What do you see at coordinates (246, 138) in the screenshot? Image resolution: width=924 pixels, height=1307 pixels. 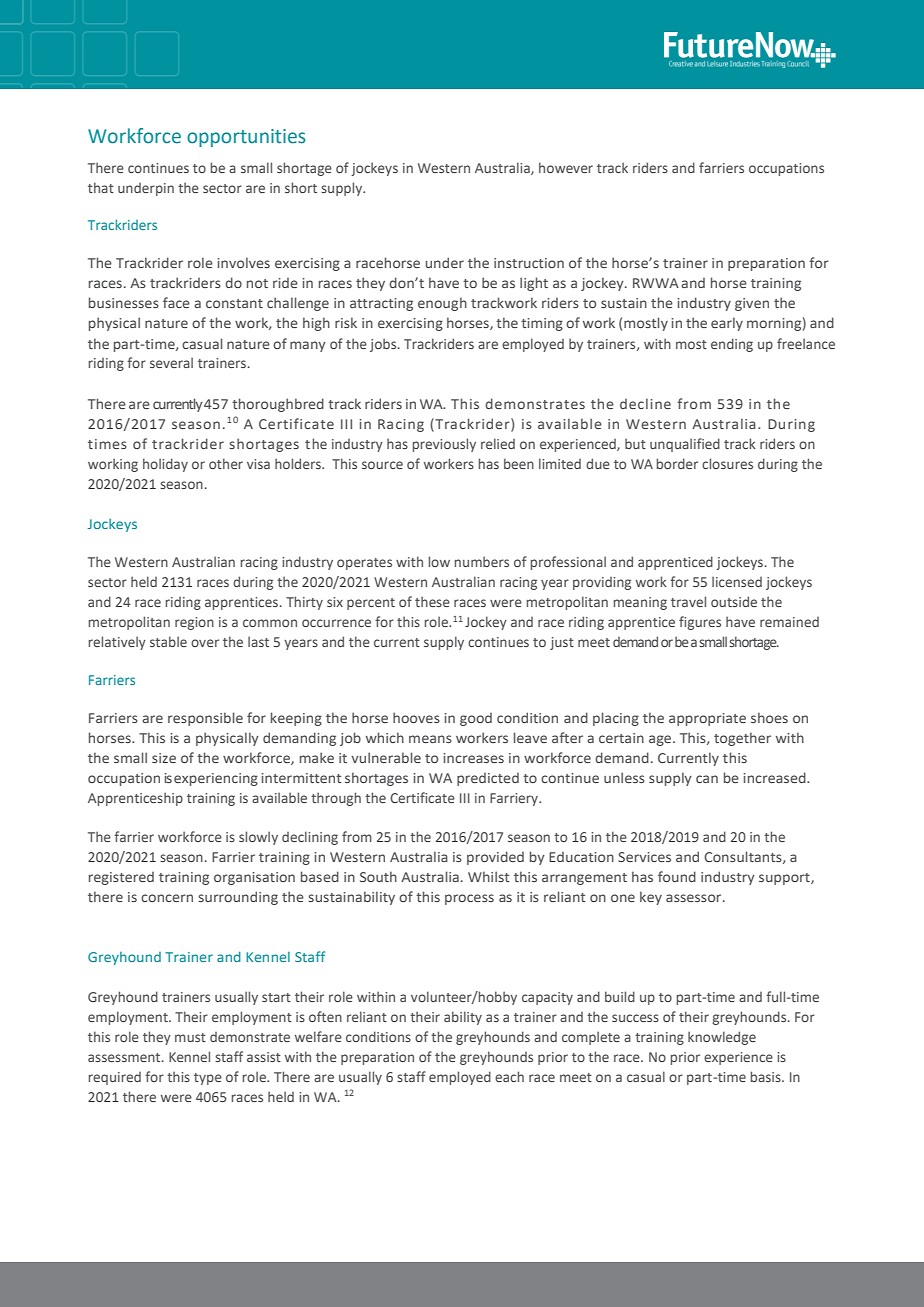 I see `opportunities` at bounding box center [246, 138].
